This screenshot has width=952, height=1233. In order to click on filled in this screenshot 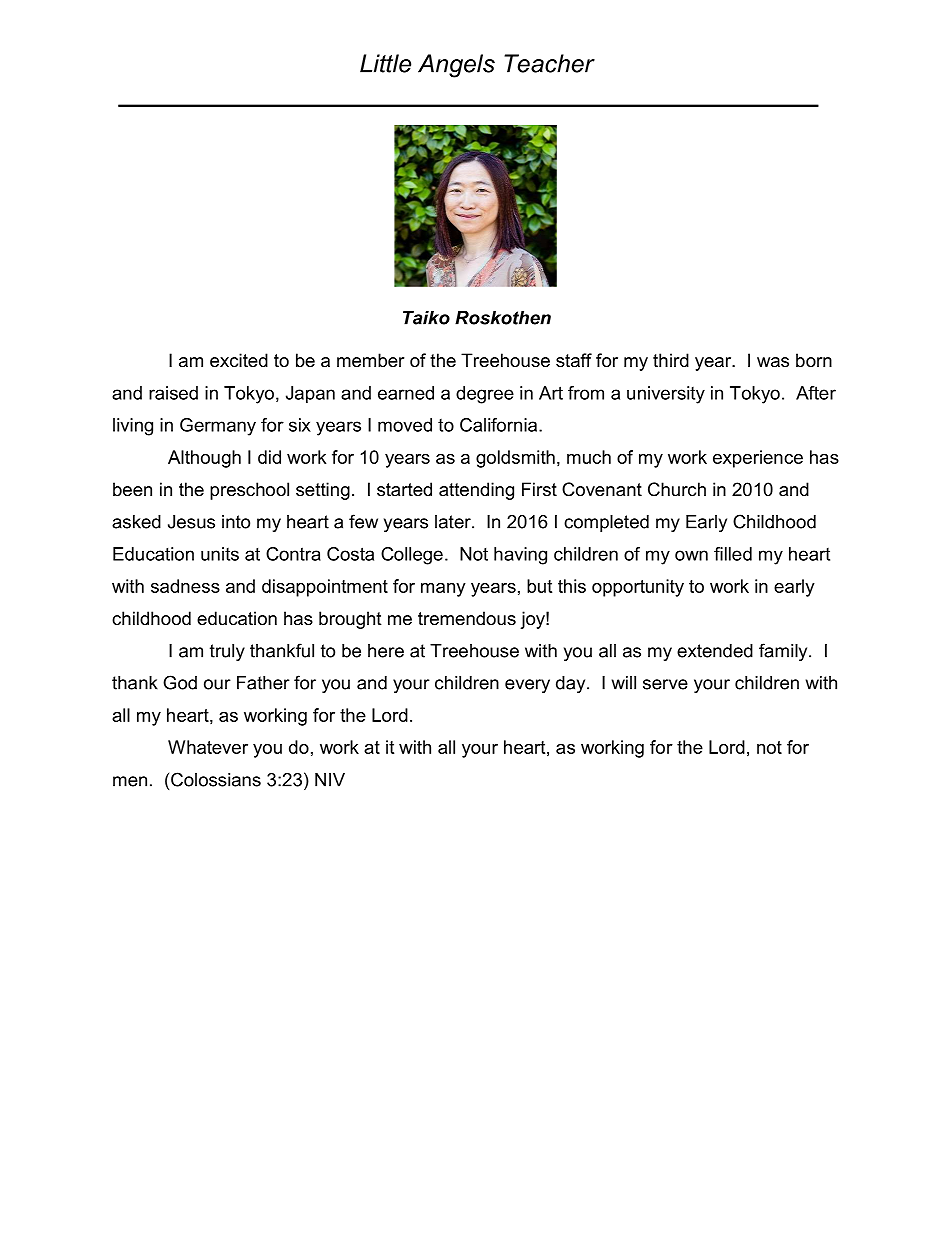, I will do `click(733, 554)`.
